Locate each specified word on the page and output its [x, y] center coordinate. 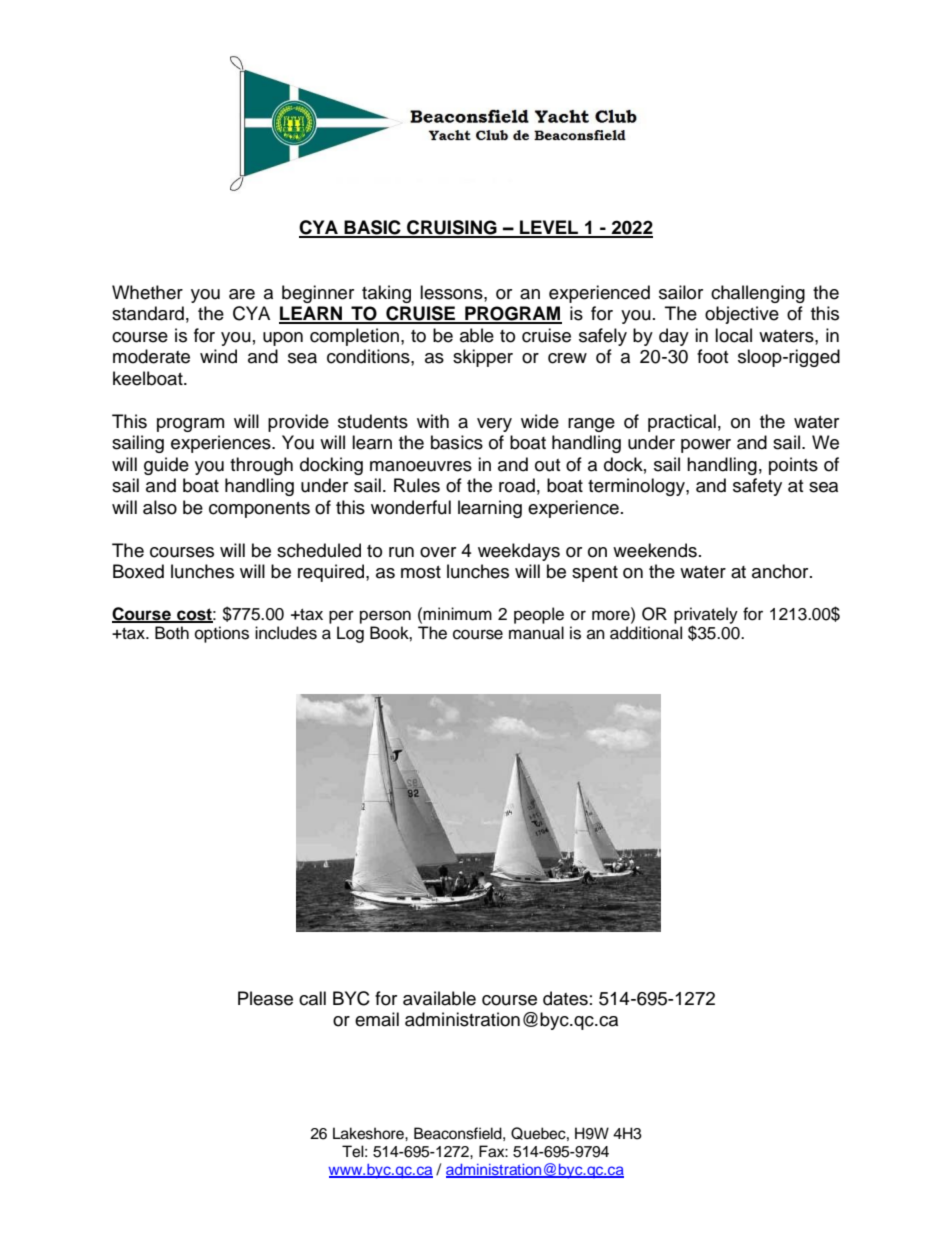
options [222, 634]
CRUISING [452, 228]
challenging [758, 294]
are [242, 294]
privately [706, 616]
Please [265, 998]
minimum [457, 614]
